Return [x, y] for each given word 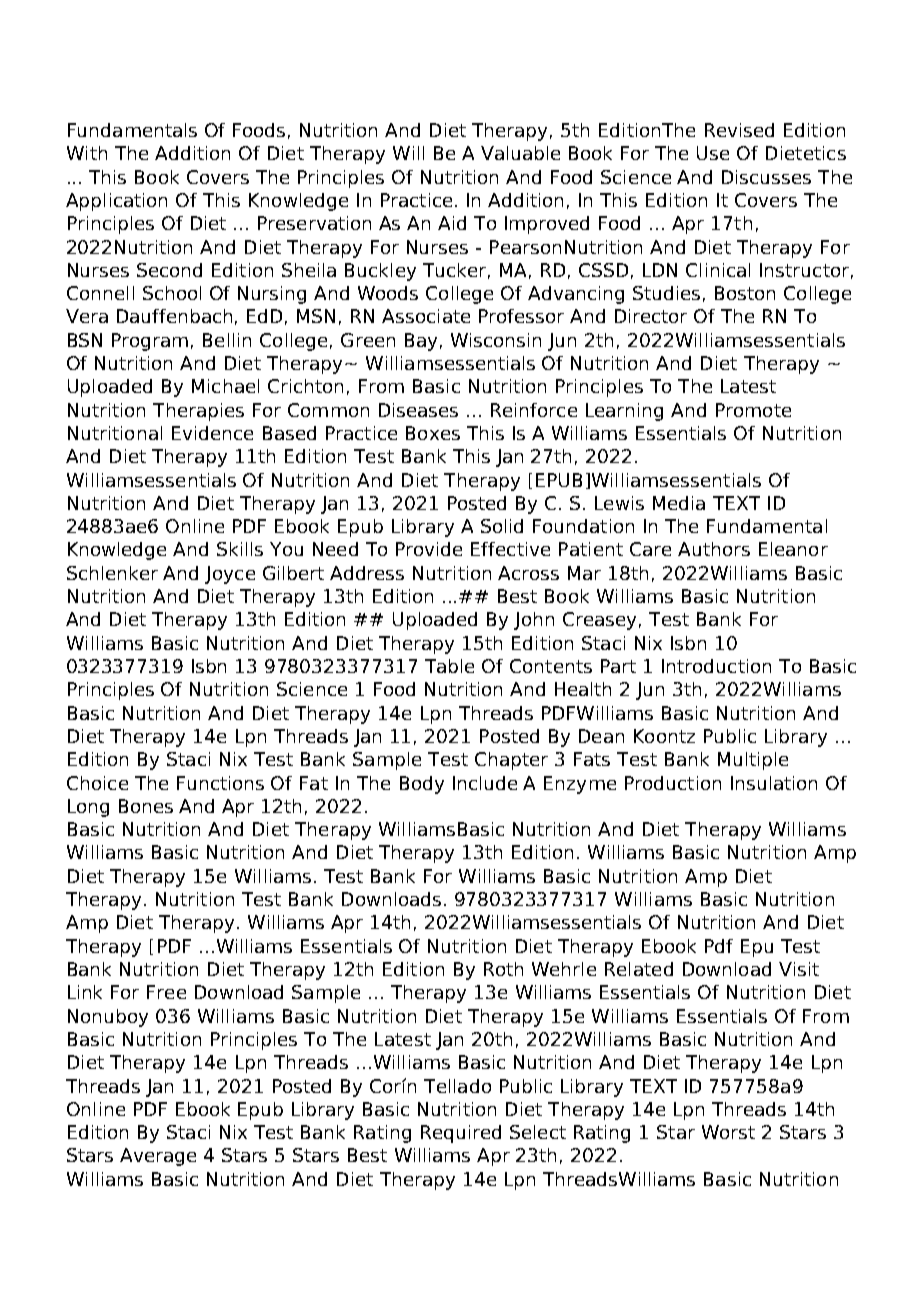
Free [166, 992]
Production [673, 783]
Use [713, 153]
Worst [728, 1132]
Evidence [212, 433]
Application [116, 202]
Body [422, 785]
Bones [146, 806]
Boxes [433, 433]
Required [461, 1134]
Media [679, 503]
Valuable [520, 153]
